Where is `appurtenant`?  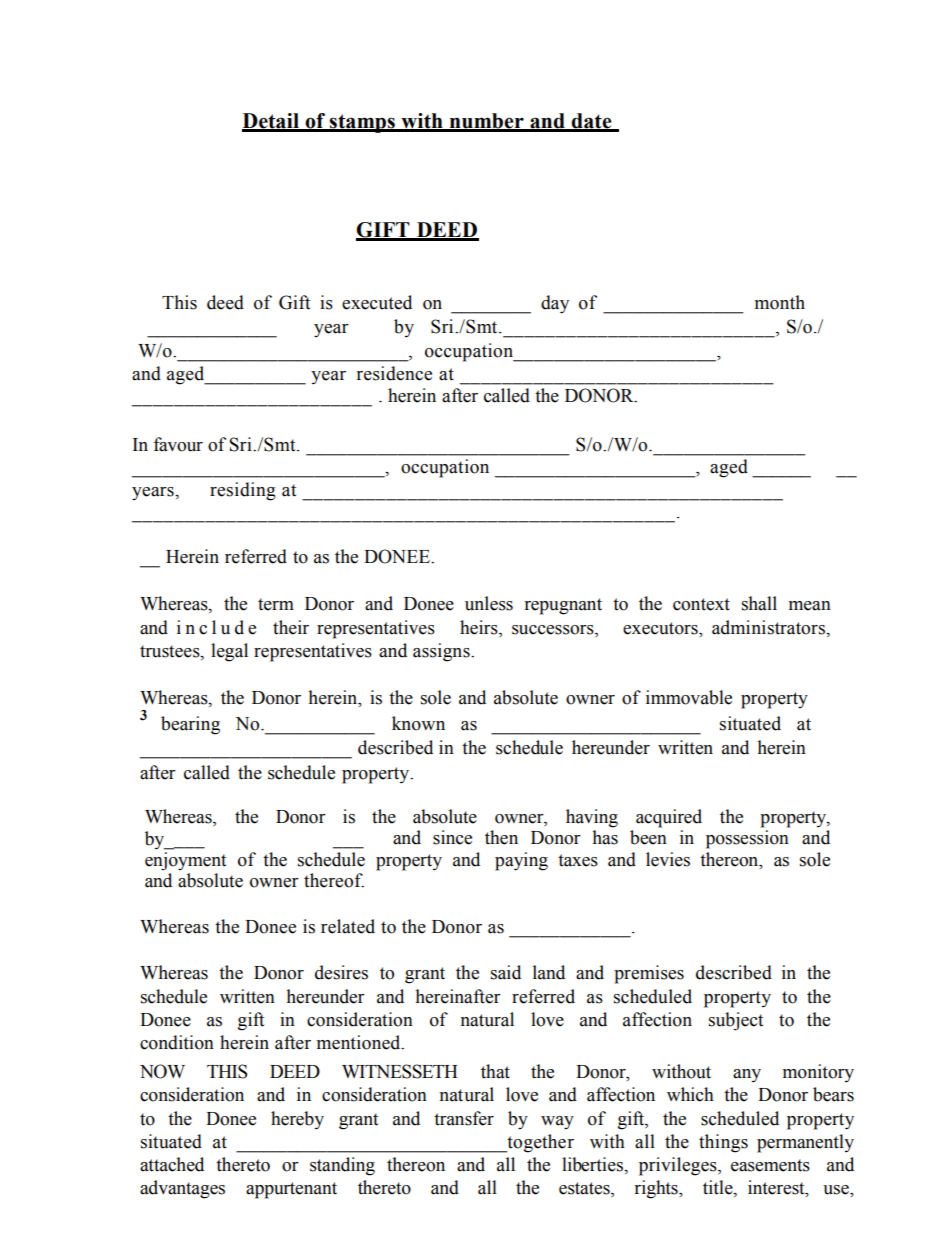 appurtenant is located at coordinates (291, 1190).
